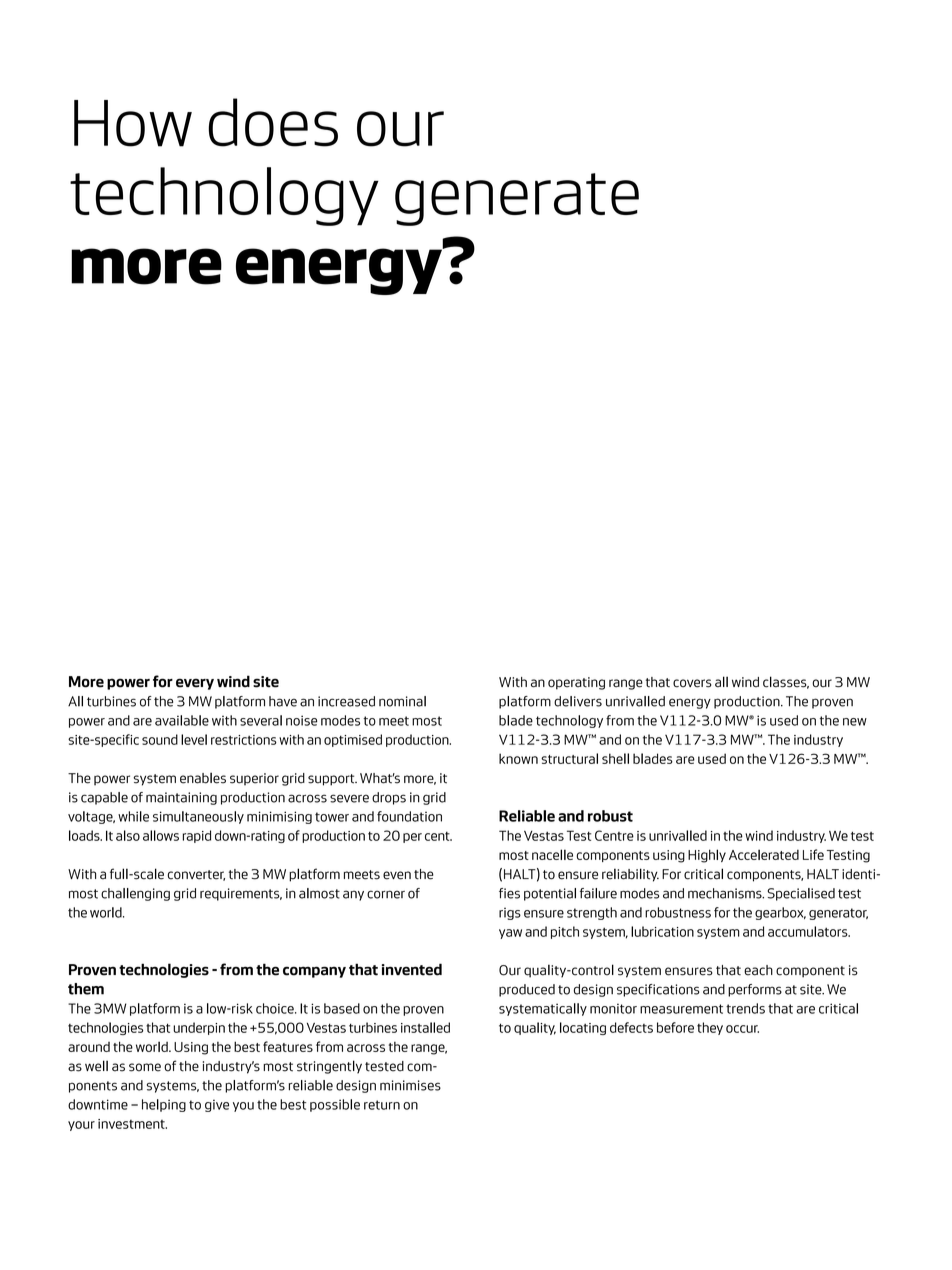 This document has height=1270, width=952. Describe the element at coordinates (518, 758) in the document. I see `known` at that location.
